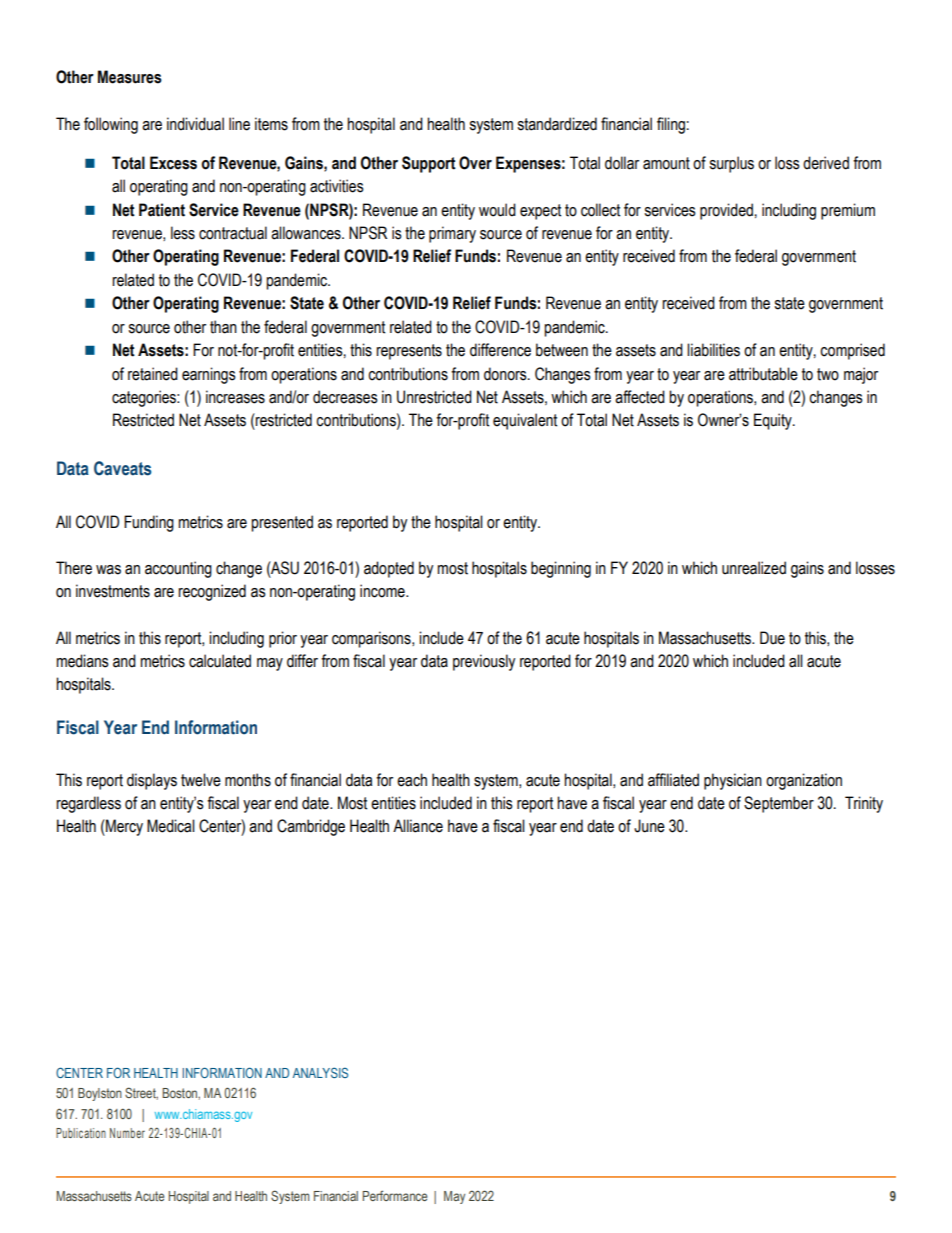 The width and height of the page is (952, 1233). I want to click on Number, so click(127, 1133).
